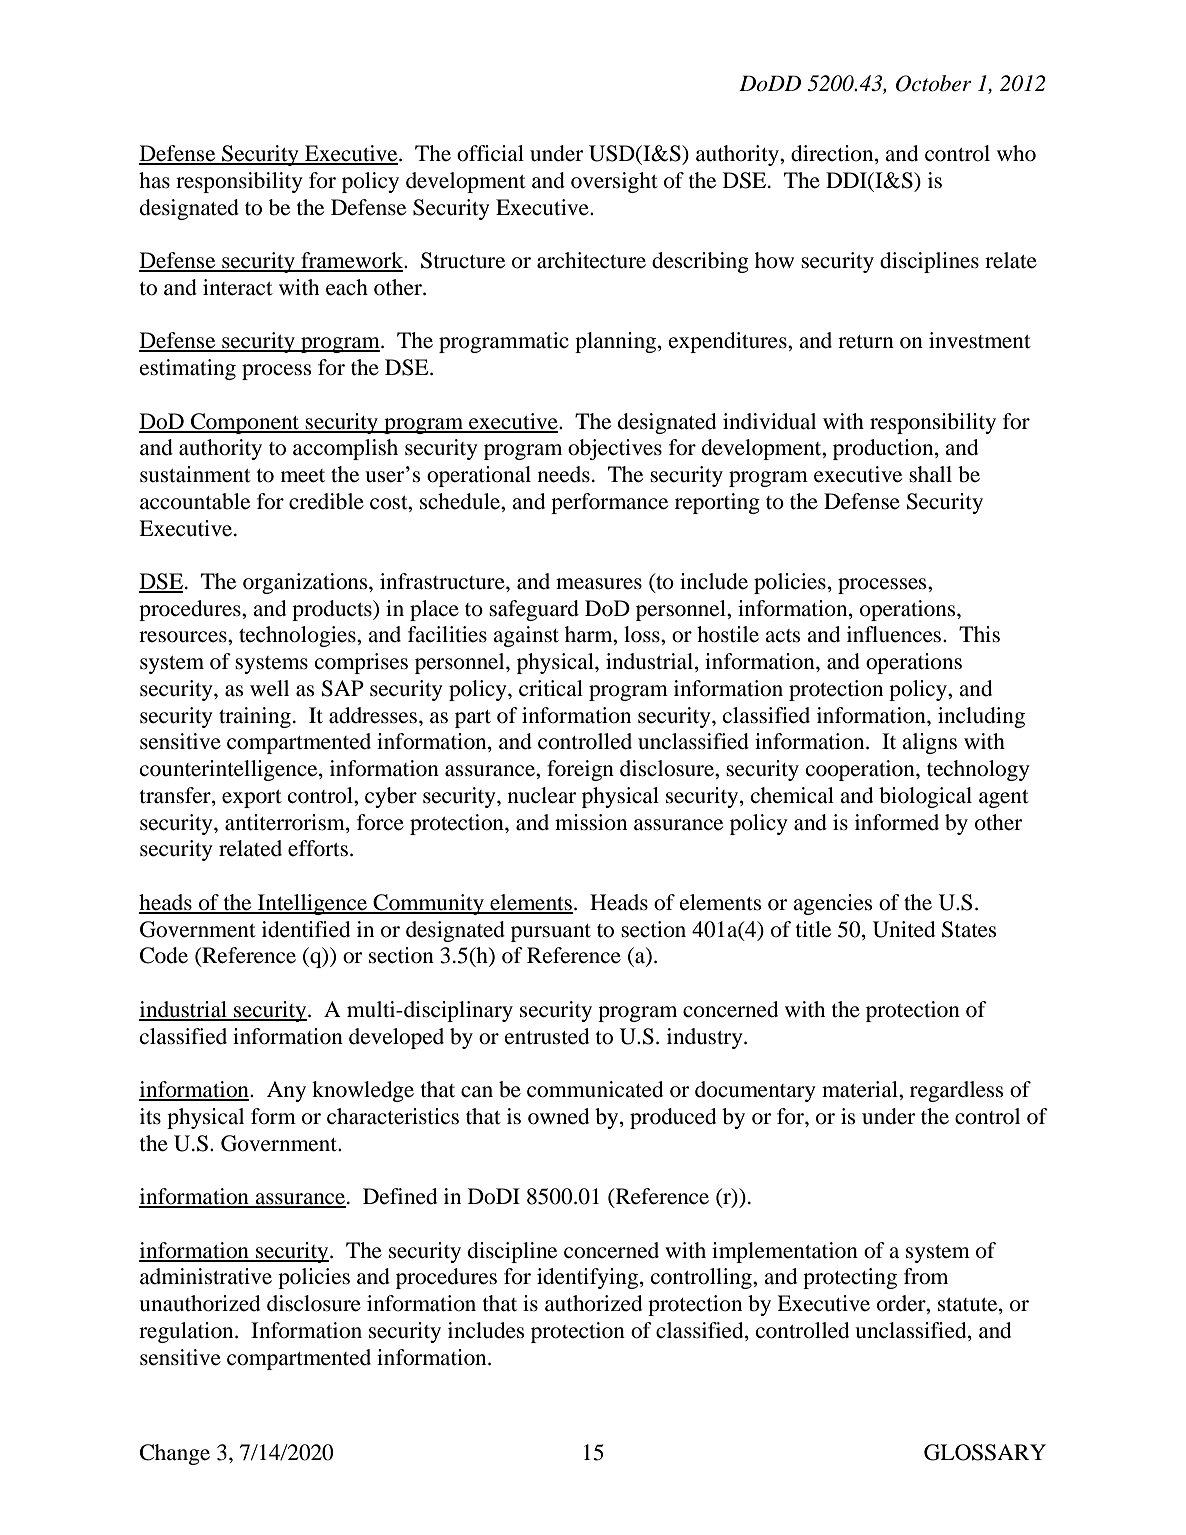 This screenshot has width=1186, height=1535. What do you see at coordinates (926, 1276) in the screenshot?
I see `from` at bounding box center [926, 1276].
